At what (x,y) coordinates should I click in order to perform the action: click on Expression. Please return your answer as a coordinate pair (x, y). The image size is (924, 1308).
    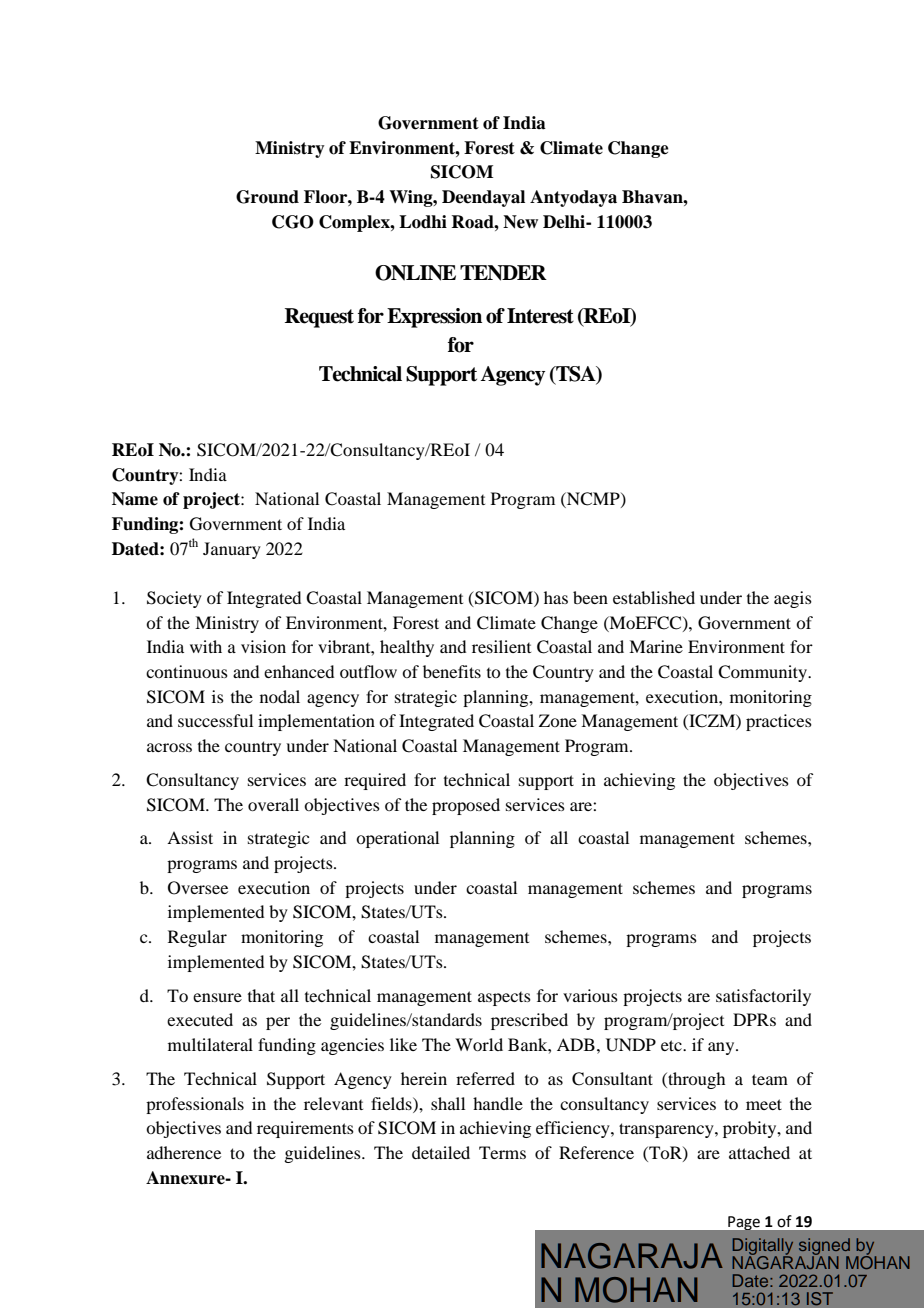
    Looking at the image, I should click on (434, 318).
